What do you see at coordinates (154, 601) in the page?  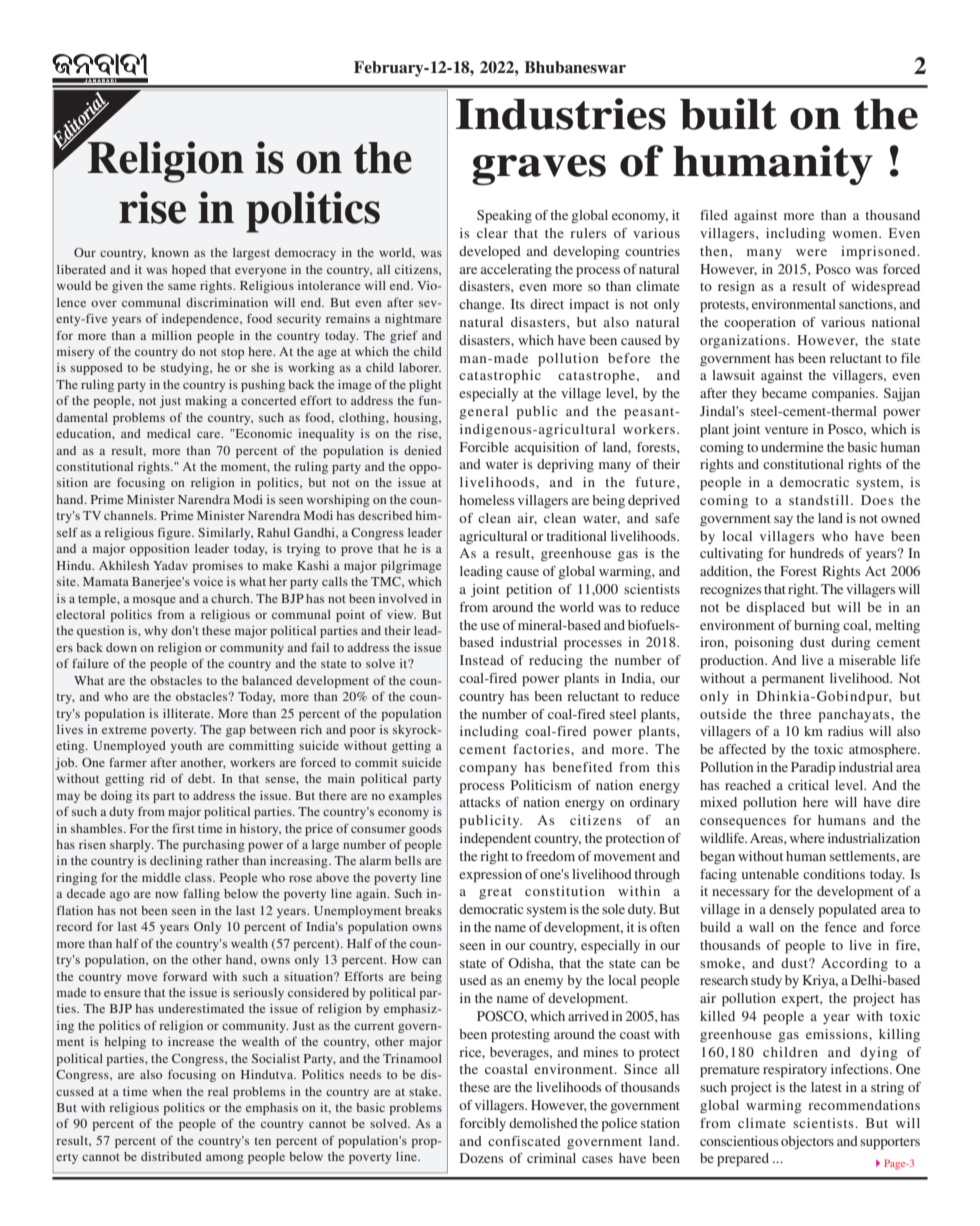 I see `mosque` at bounding box center [154, 601].
